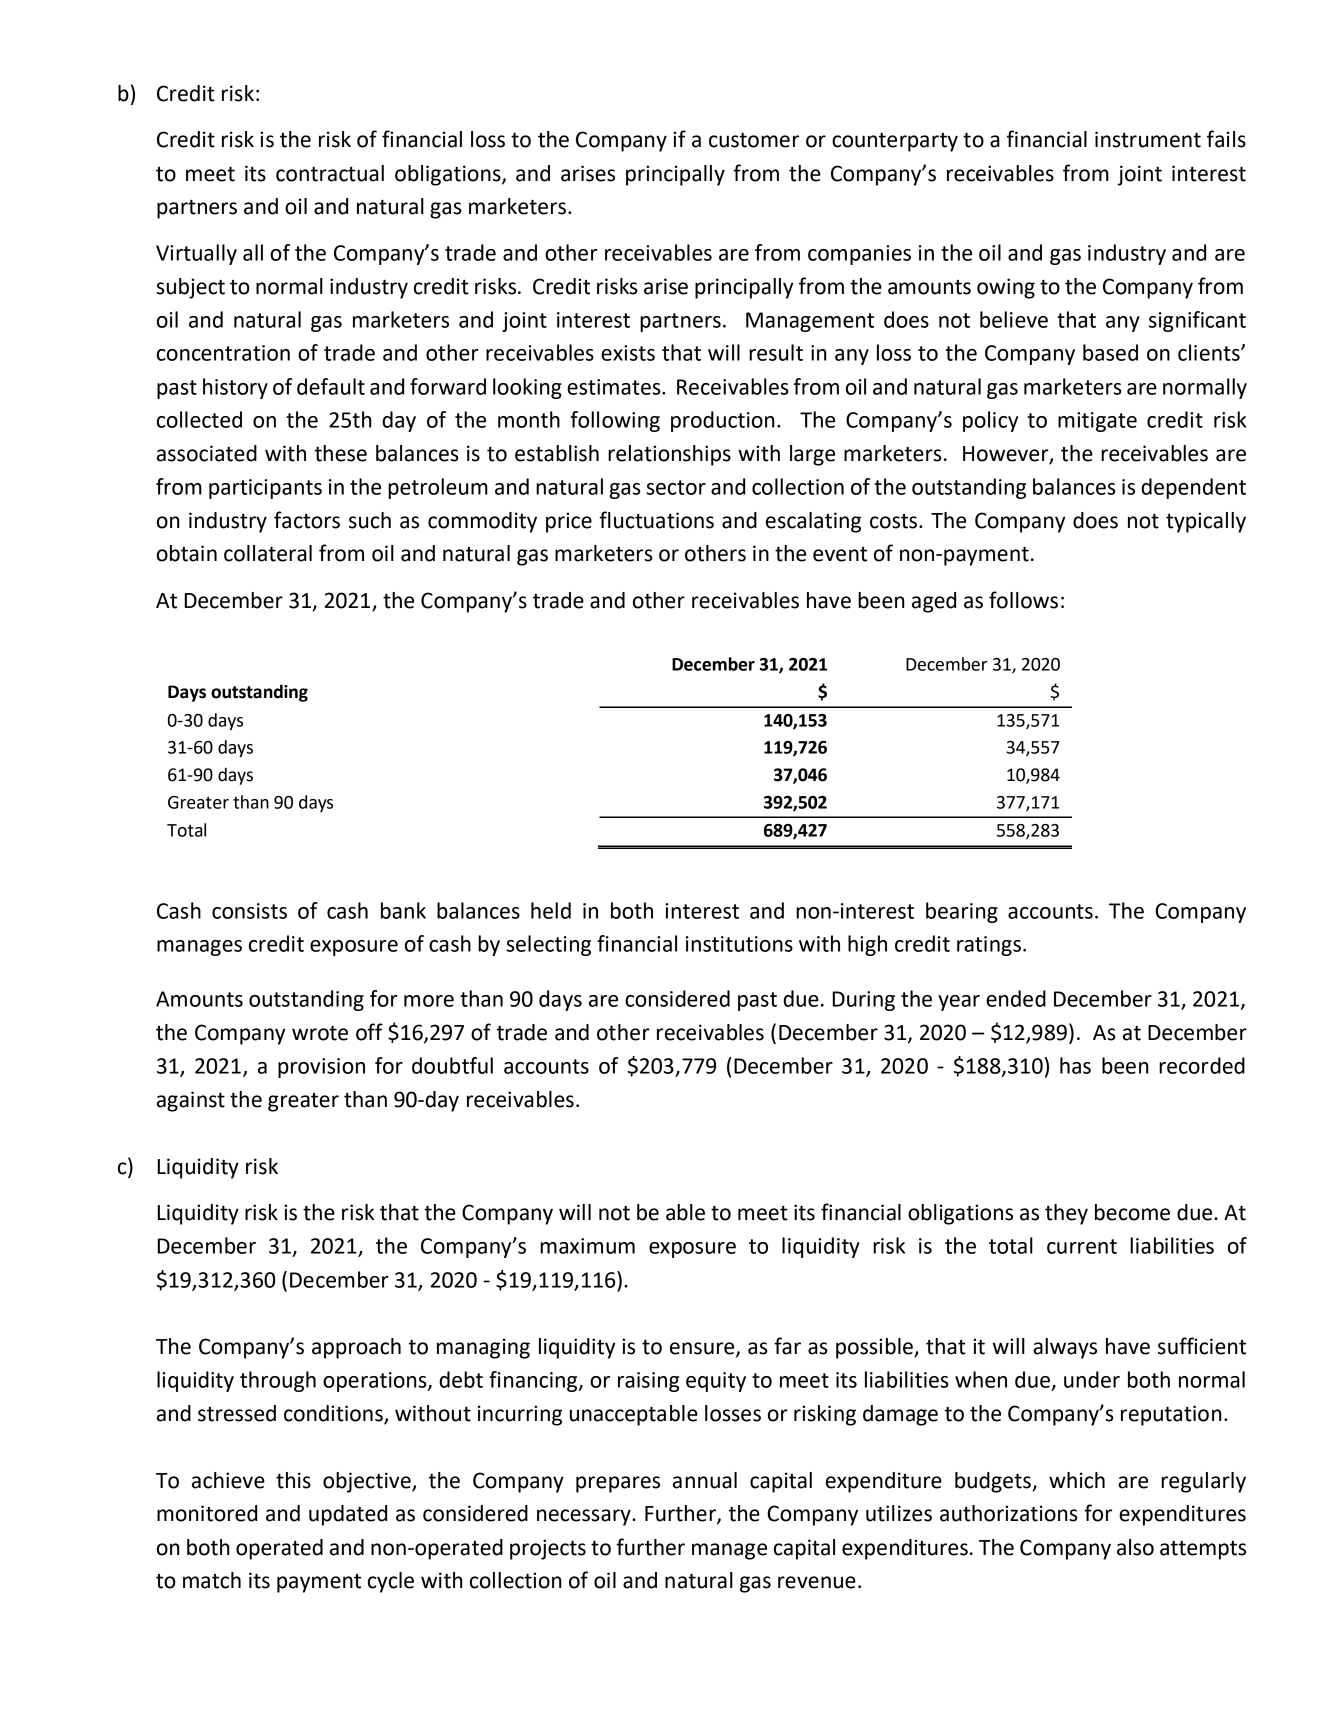 The image size is (1325, 1715). Describe the element at coordinates (321, 1068) in the screenshot. I see `provision` at that location.
